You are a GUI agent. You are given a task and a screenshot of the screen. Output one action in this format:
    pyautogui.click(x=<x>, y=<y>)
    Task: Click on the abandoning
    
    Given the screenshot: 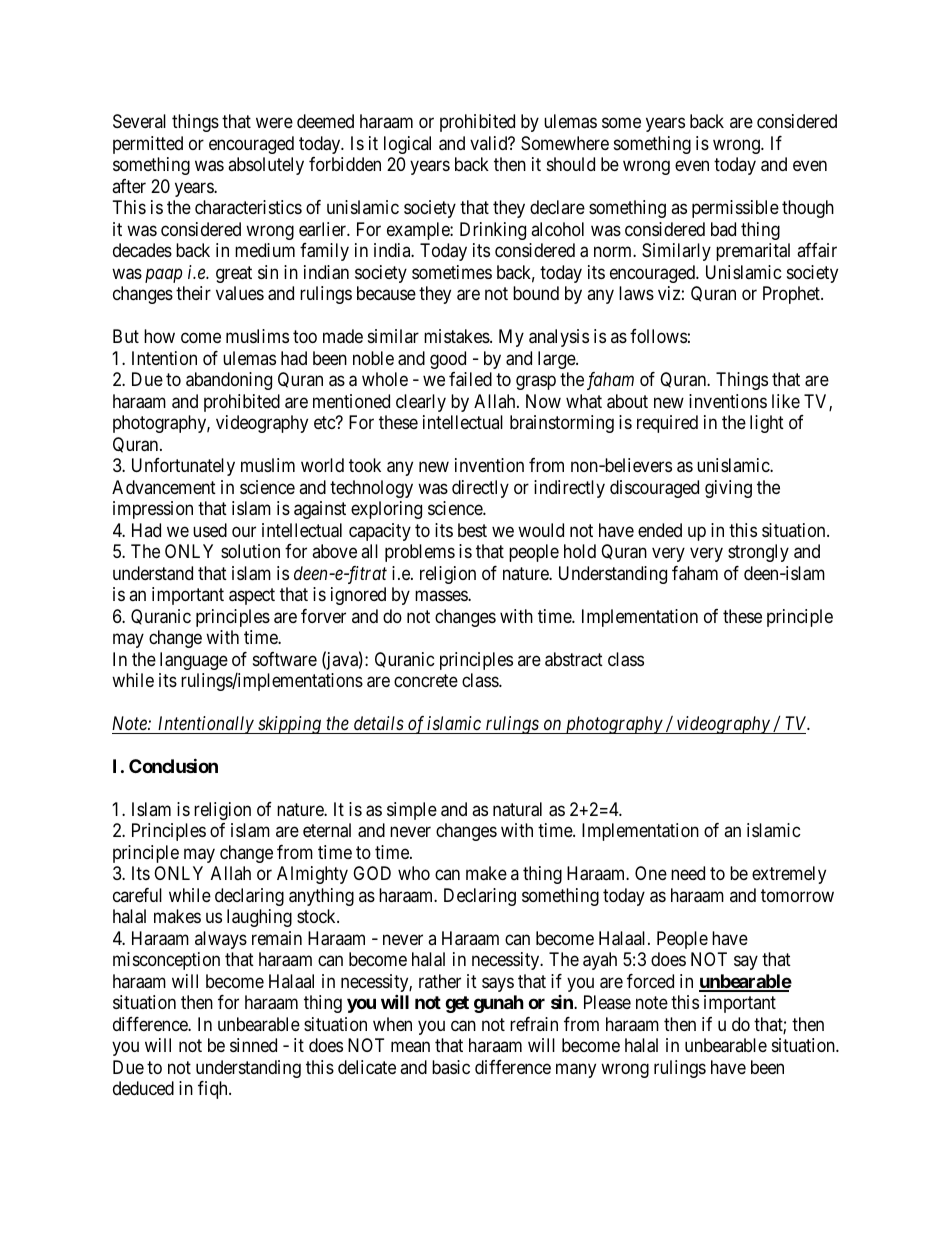 What is the action you would take?
    pyautogui.click(x=229, y=381)
